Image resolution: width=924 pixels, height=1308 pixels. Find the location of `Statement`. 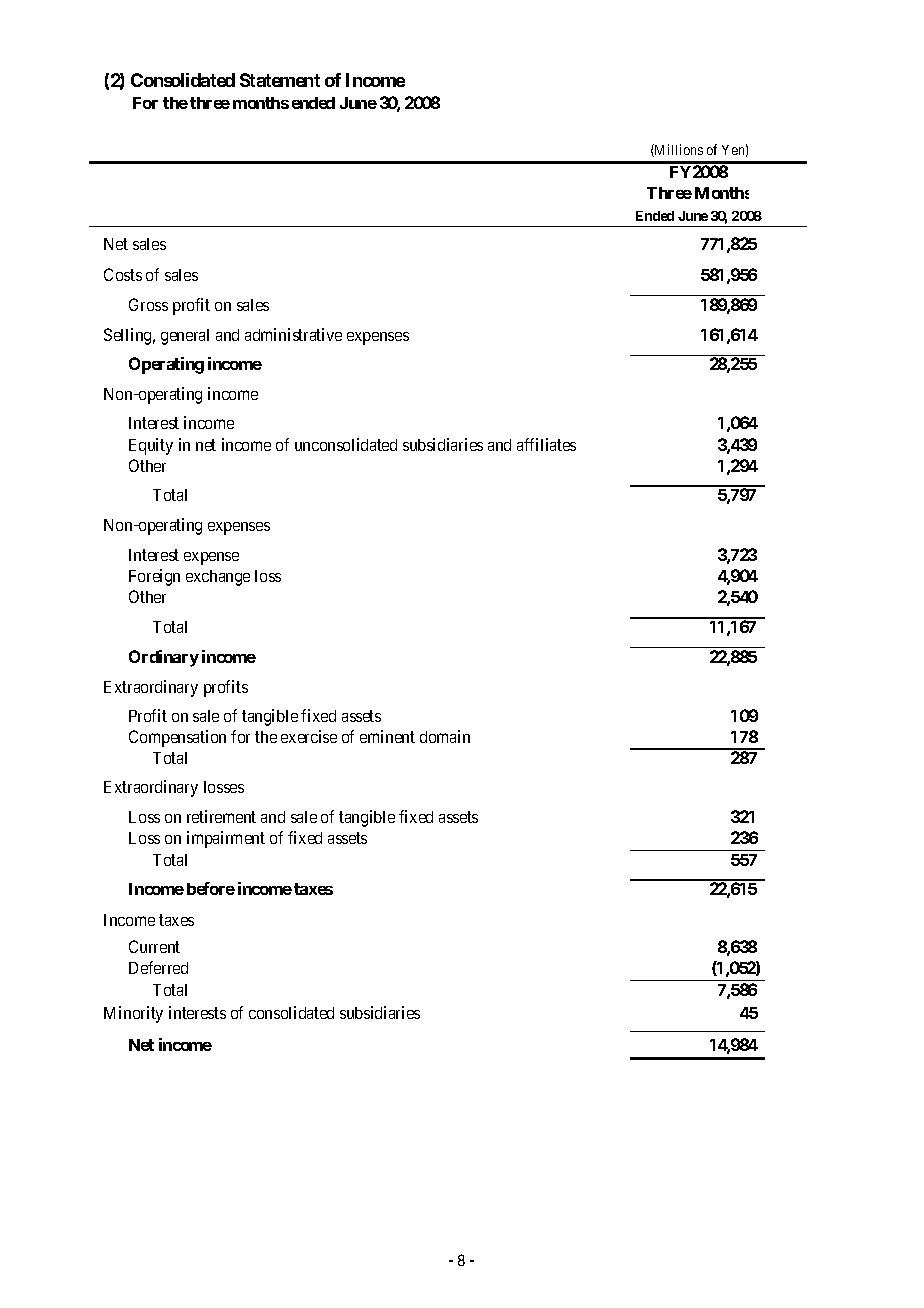

Statement is located at coordinates (280, 80).
